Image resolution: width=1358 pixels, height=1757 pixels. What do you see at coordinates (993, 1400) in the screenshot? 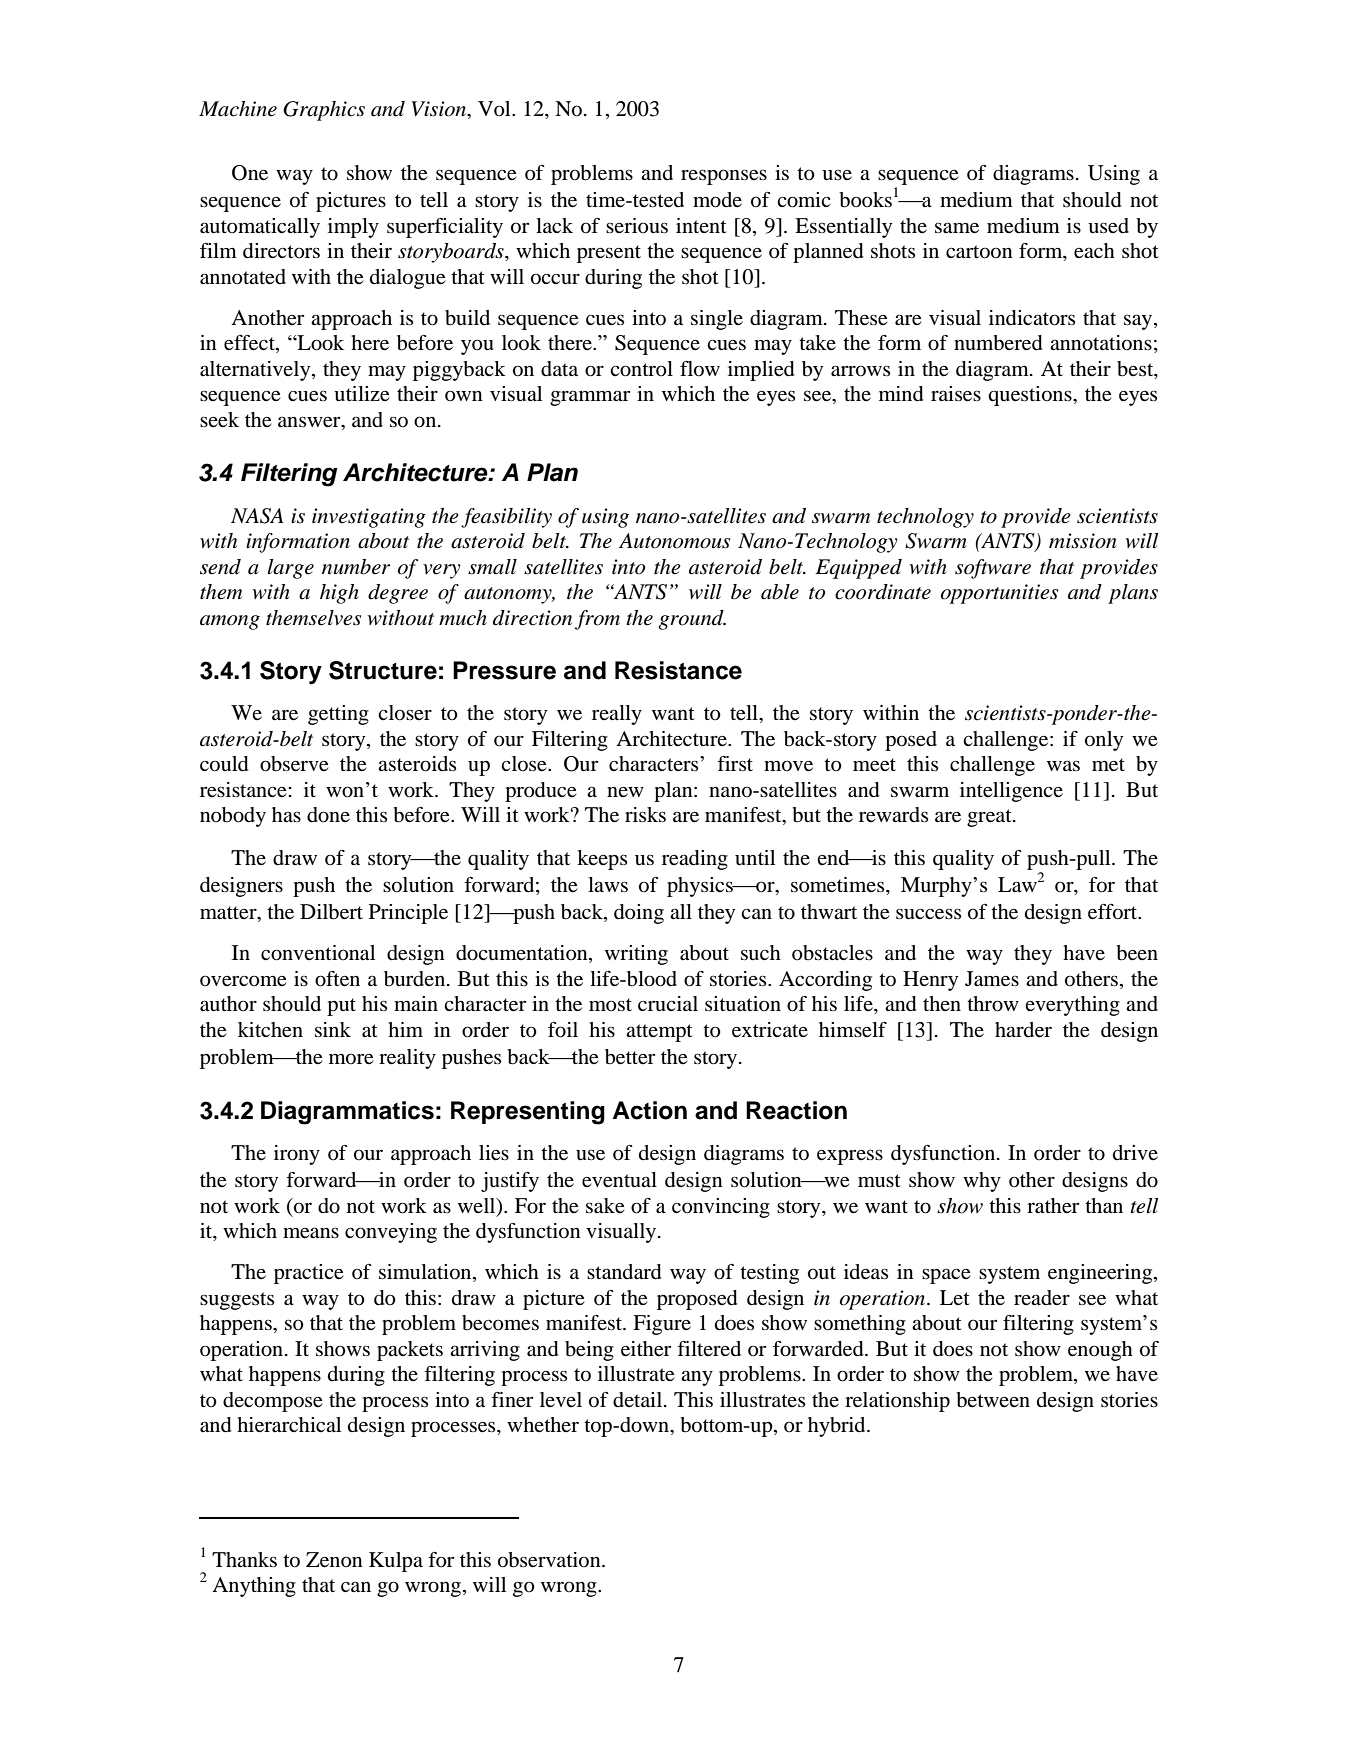
I see `between` at bounding box center [993, 1400].
